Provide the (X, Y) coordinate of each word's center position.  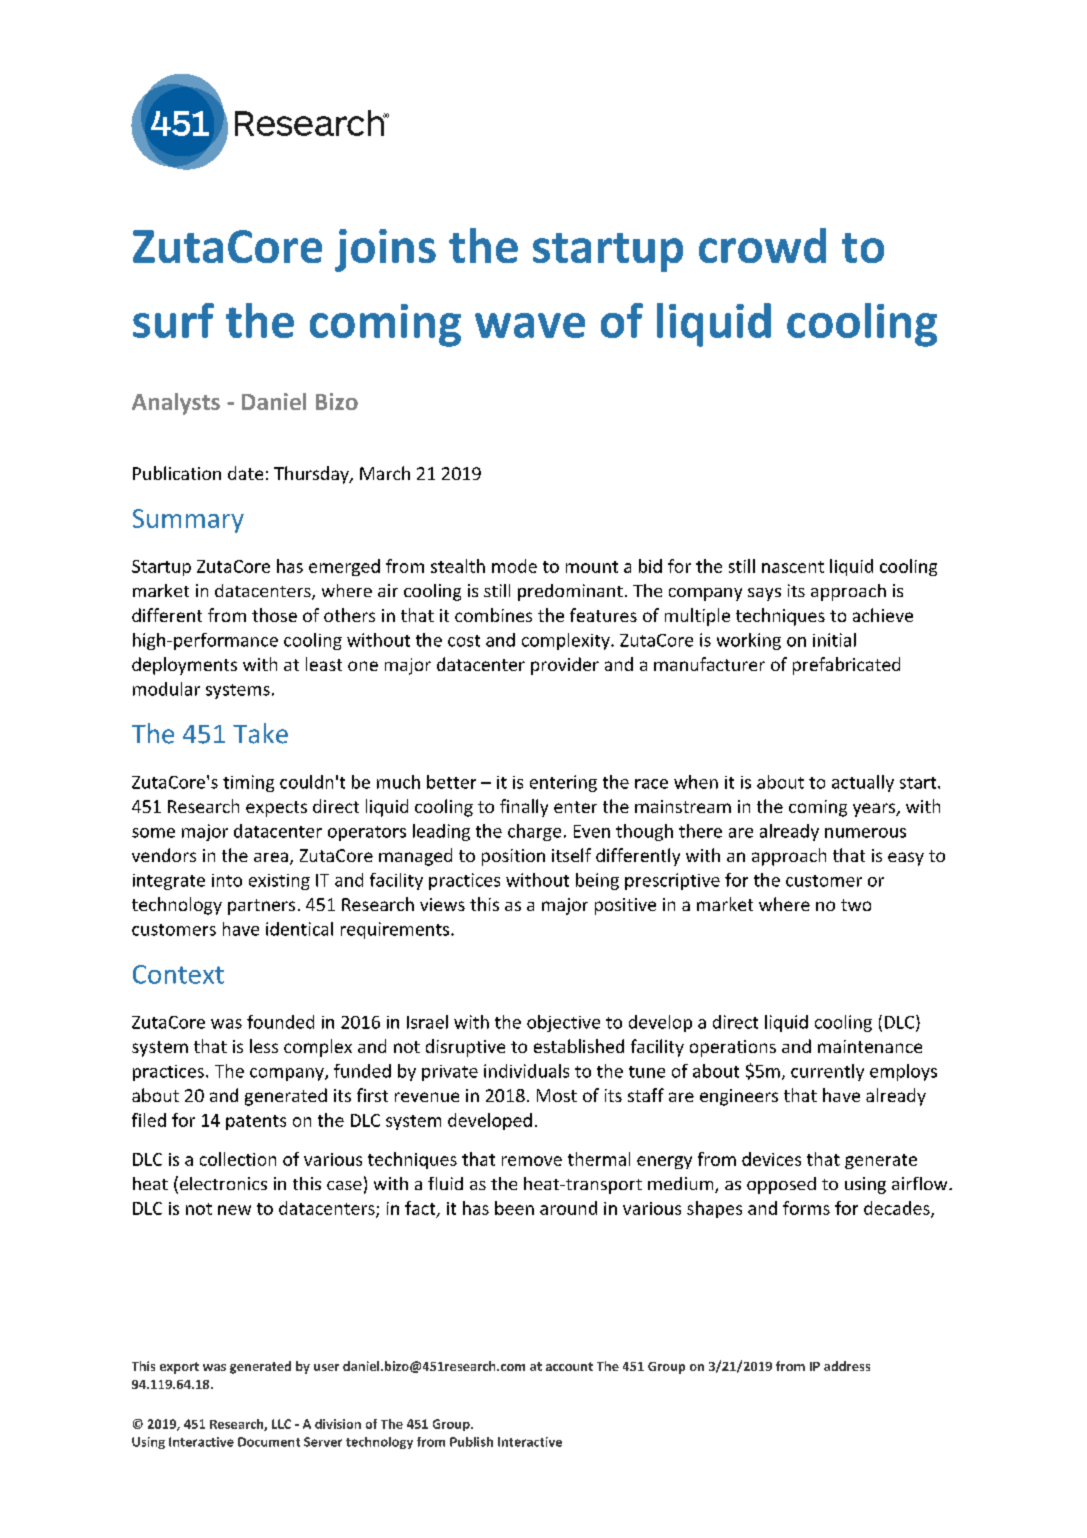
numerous (865, 833)
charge (534, 832)
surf (173, 320)
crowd (762, 245)
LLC (281, 1424)
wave (530, 325)
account (569, 1366)
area (271, 857)
